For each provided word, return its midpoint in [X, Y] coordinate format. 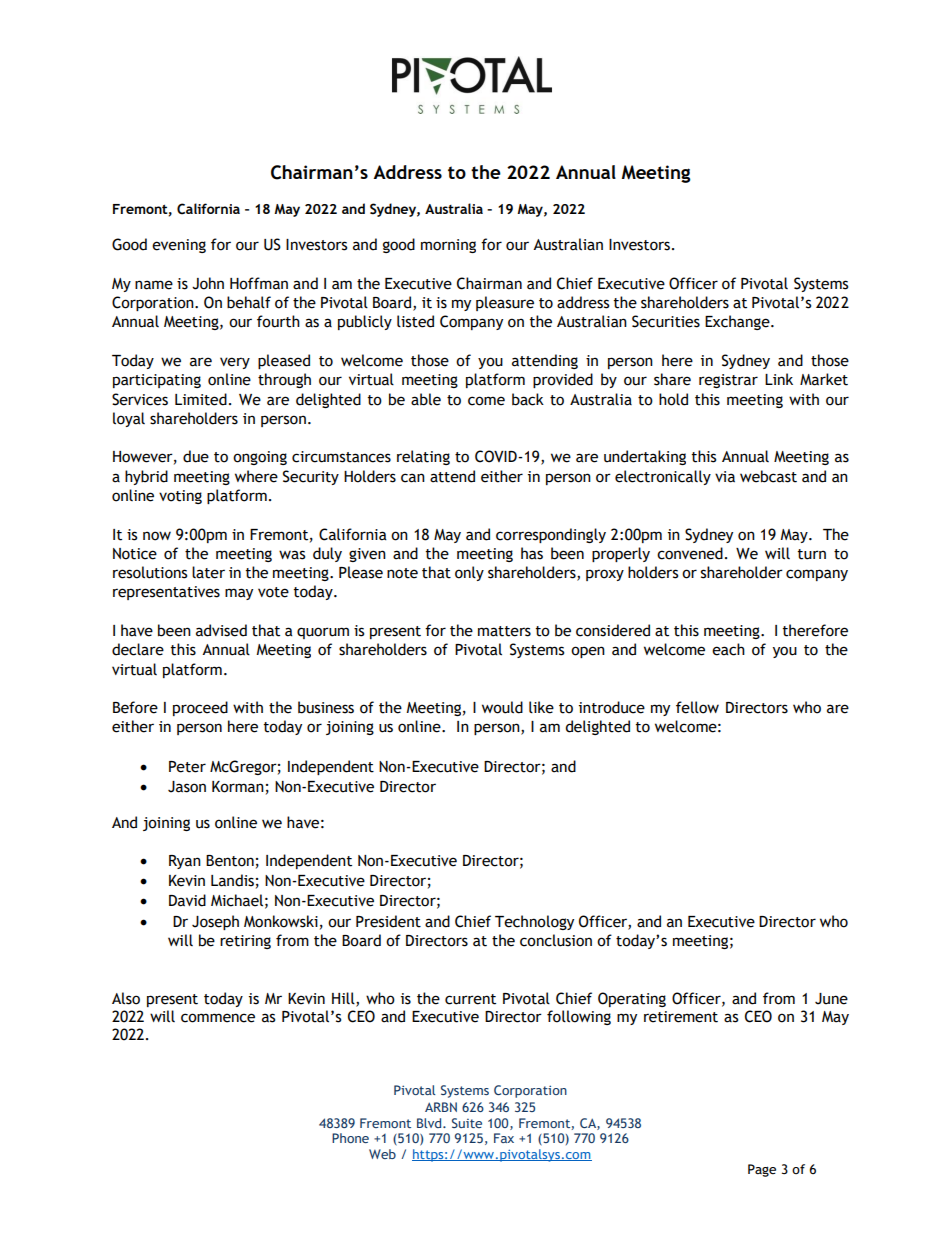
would [502, 707]
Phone [350, 1138]
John [208, 283]
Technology [534, 922]
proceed [200, 708]
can [413, 478]
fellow [697, 707]
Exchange [738, 322]
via [725, 477]
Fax [504, 1138]
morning [448, 246]
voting [180, 497]
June [831, 999]
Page [762, 1170]
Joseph [215, 922]
